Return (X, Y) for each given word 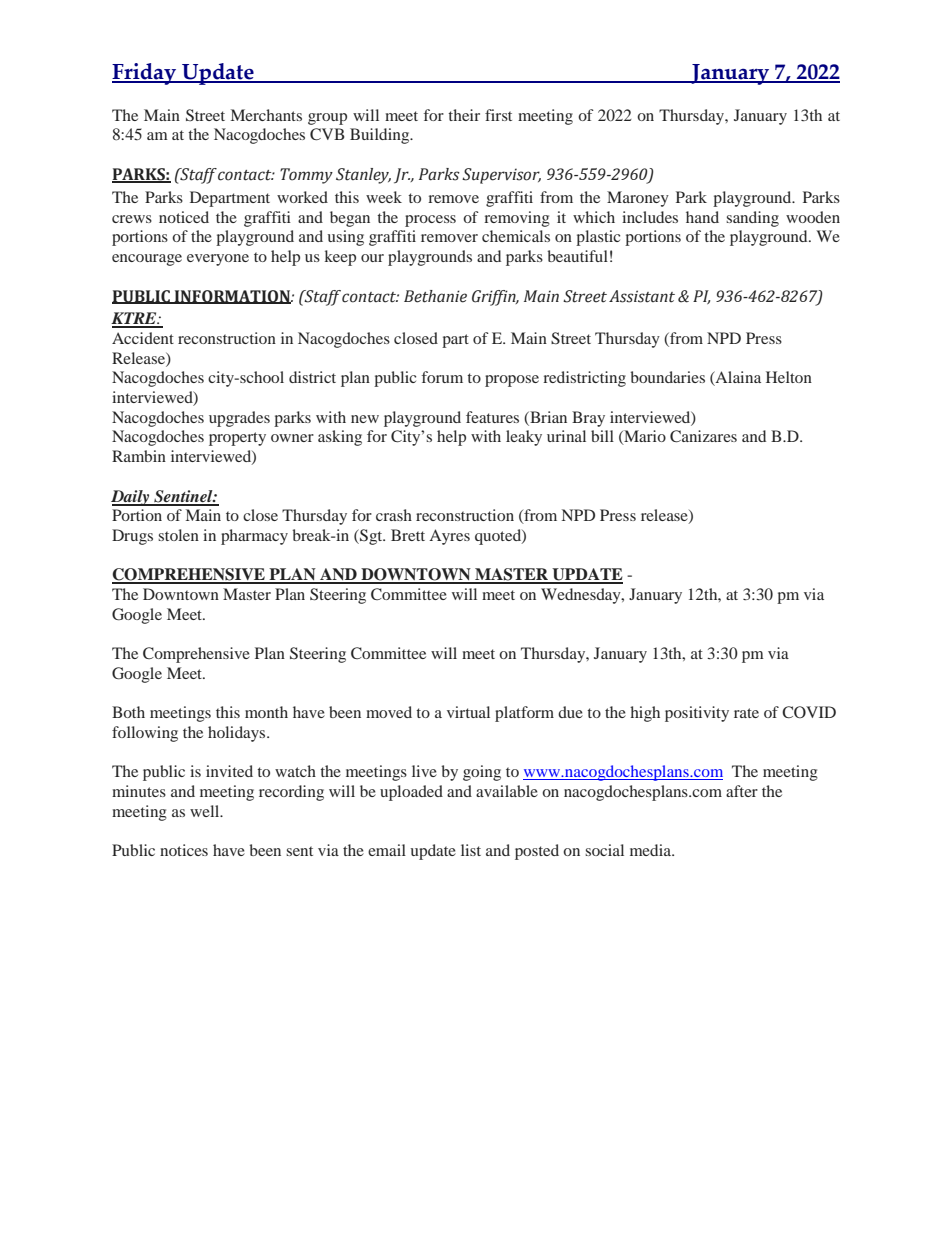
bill (602, 436)
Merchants (266, 115)
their (464, 115)
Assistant (642, 296)
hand (702, 217)
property (237, 439)
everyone (218, 260)
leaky (524, 438)
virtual (468, 712)
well (206, 811)
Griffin (495, 298)
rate (746, 713)
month (266, 712)
